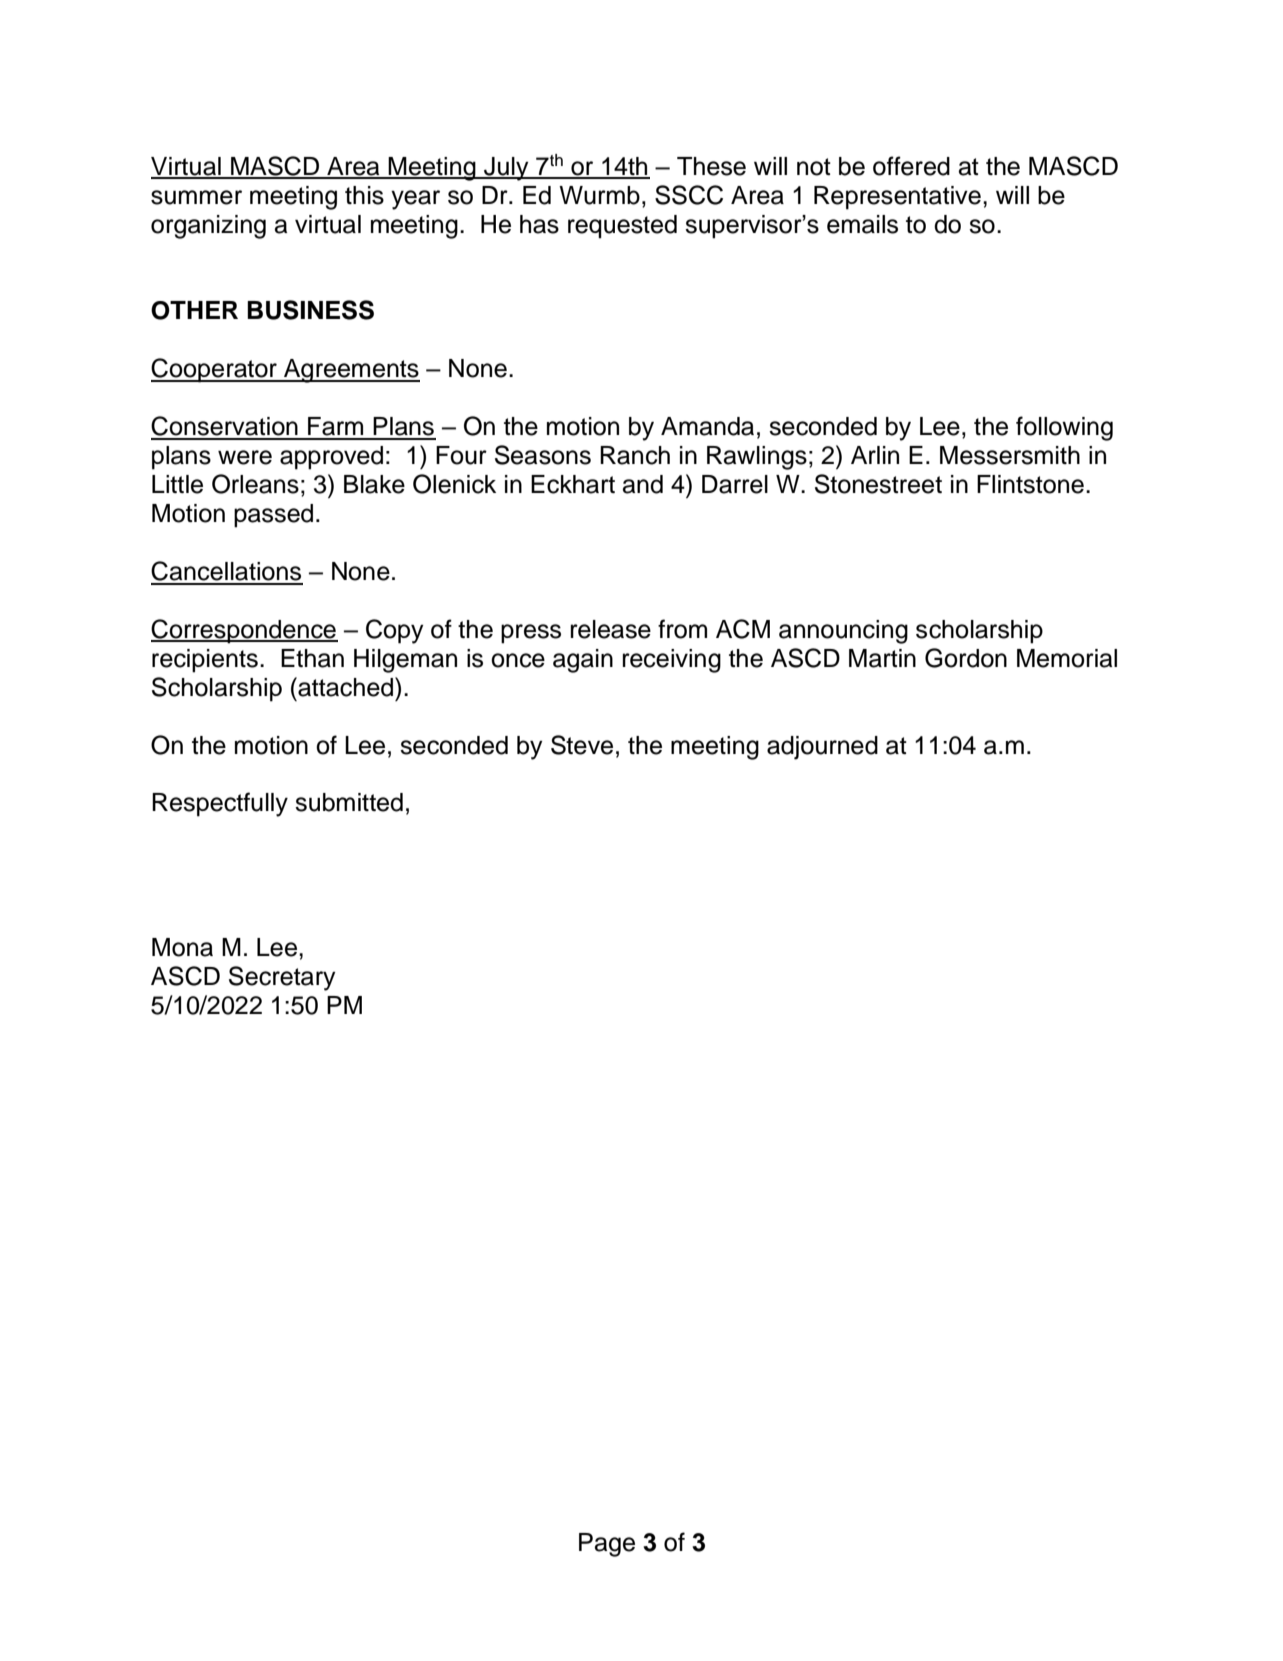 The width and height of the screenshot is (1283, 1661). What do you see at coordinates (182, 947) in the screenshot?
I see `Mona` at bounding box center [182, 947].
